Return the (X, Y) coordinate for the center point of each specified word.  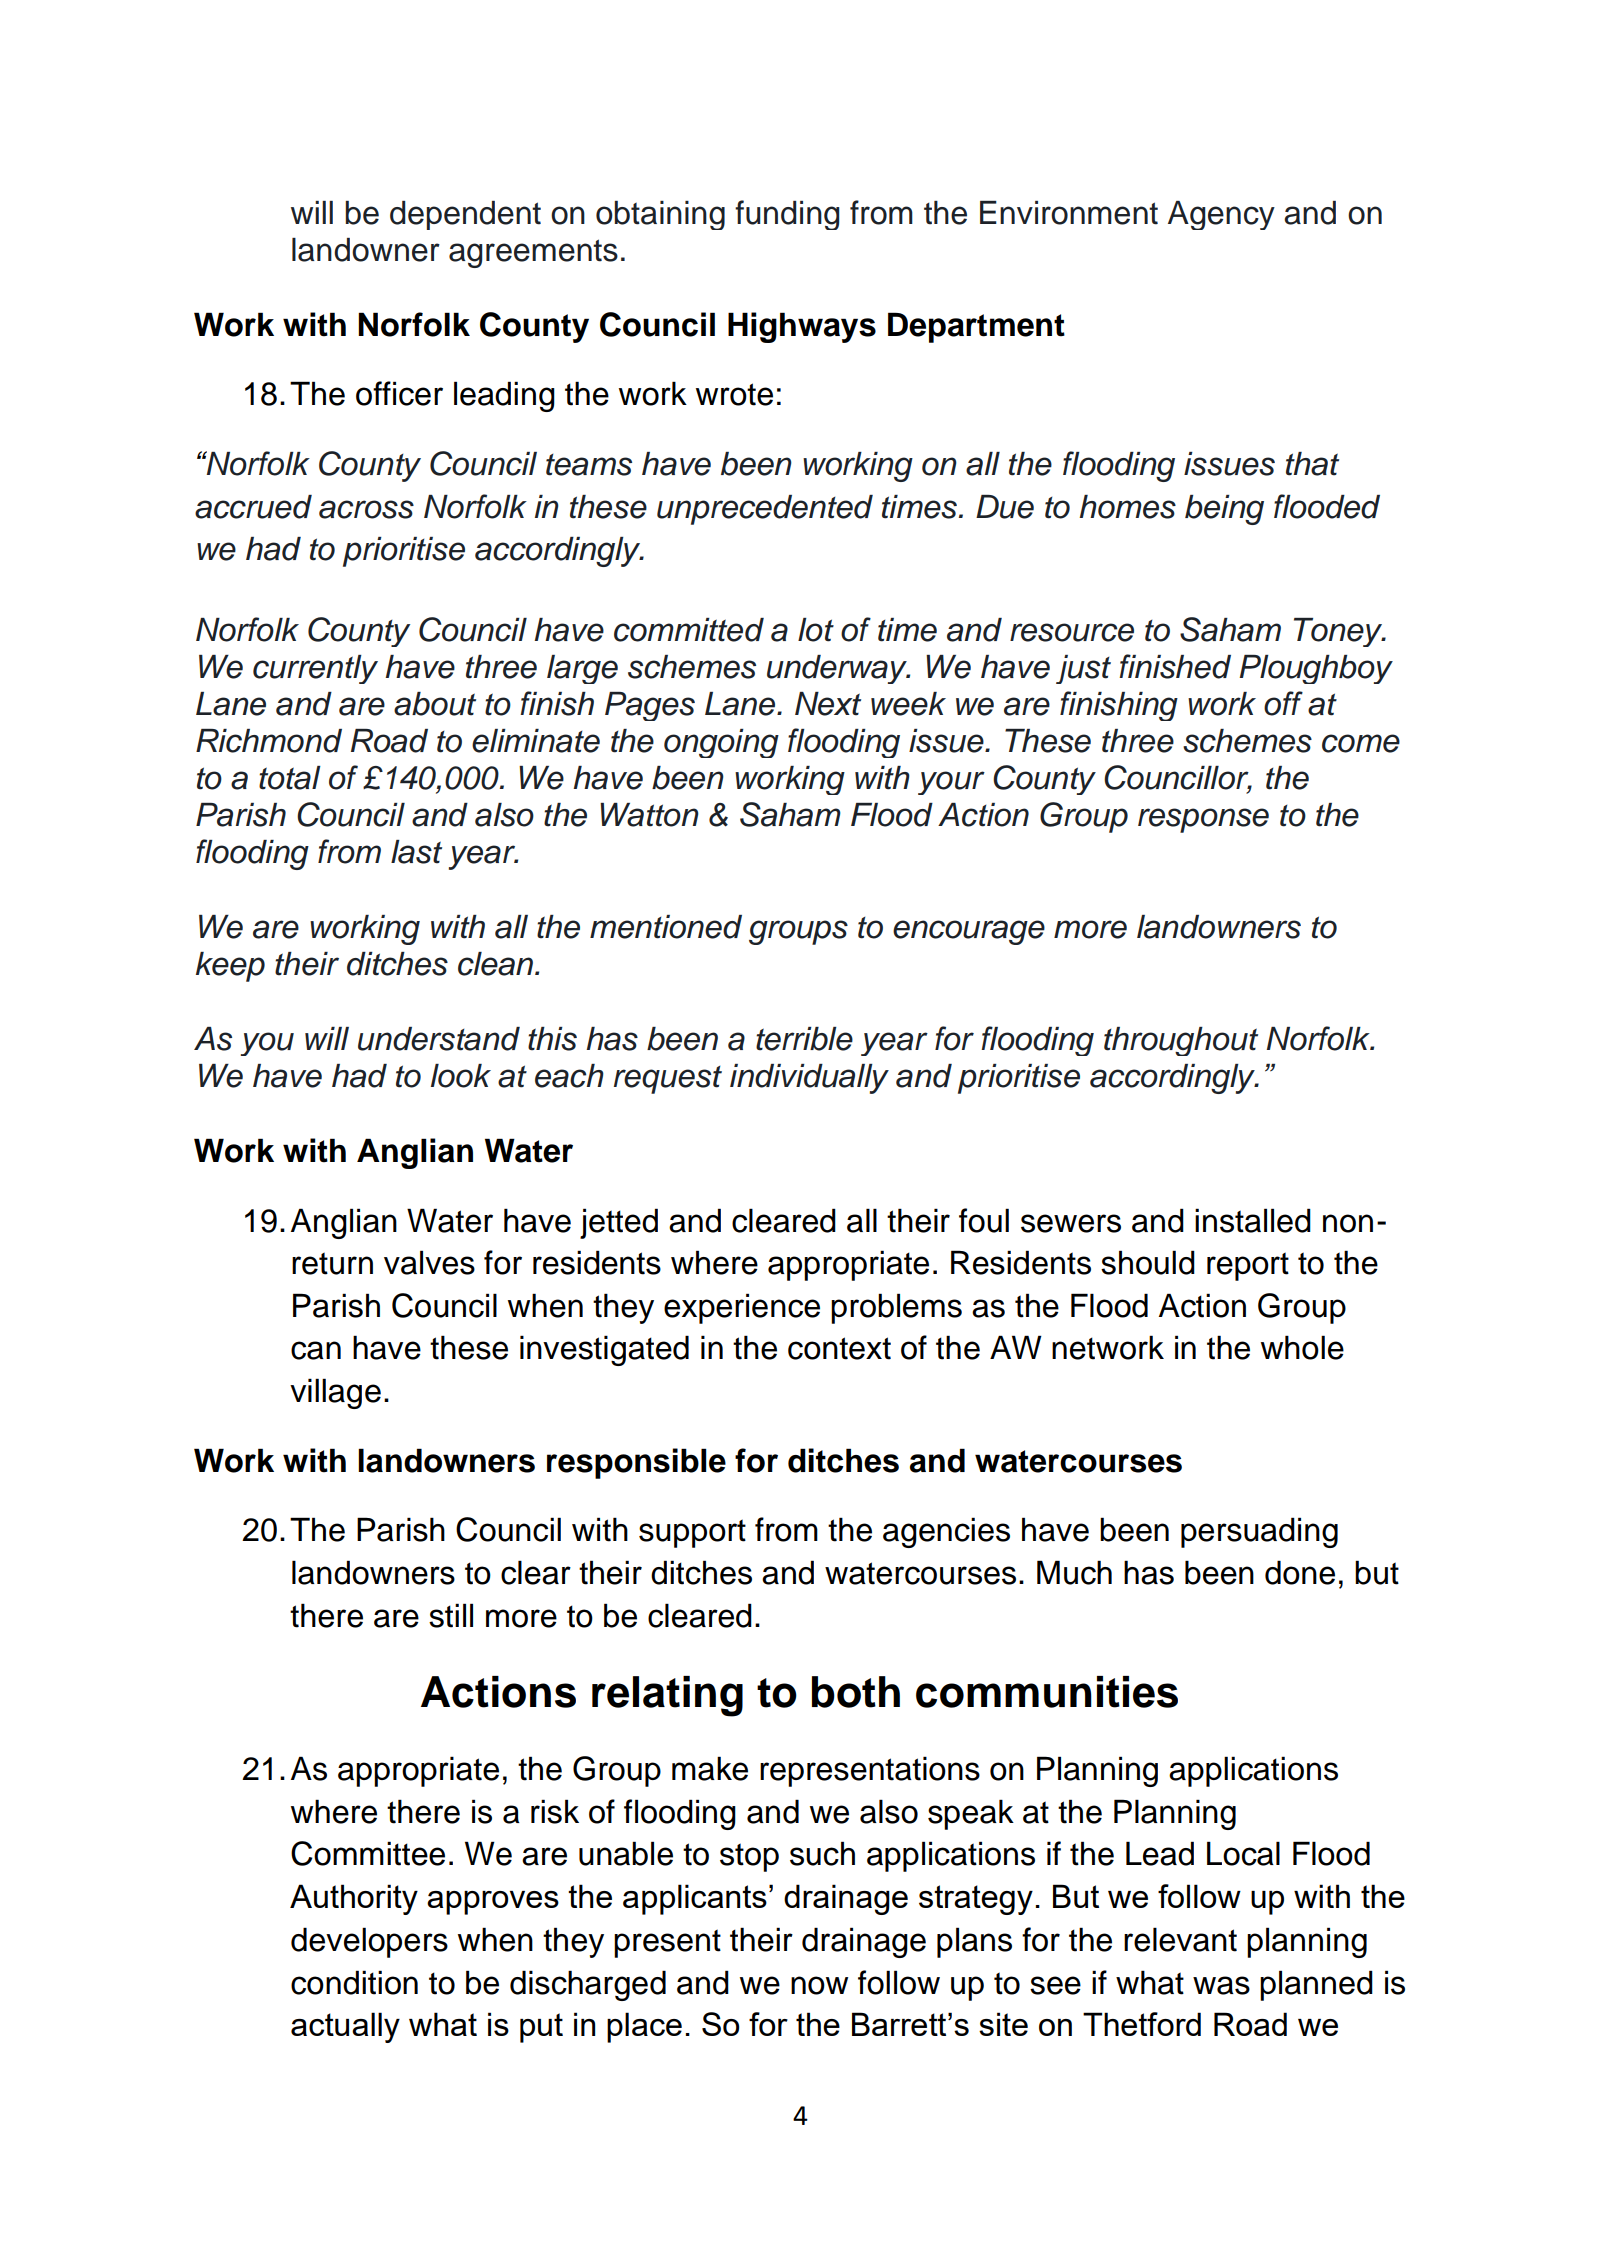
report (1248, 1266)
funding (787, 215)
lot (816, 630)
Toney (1339, 632)
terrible (804, 1039)
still (451, 1615)
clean (495, 964)
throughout (1181, 1041)
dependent (465, 215)
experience (742, 1308)
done (1300, 1572)
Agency (1221, 215)
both (856, 1692)
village (335, 1393)
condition (354, 1982)
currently (315, 669)
